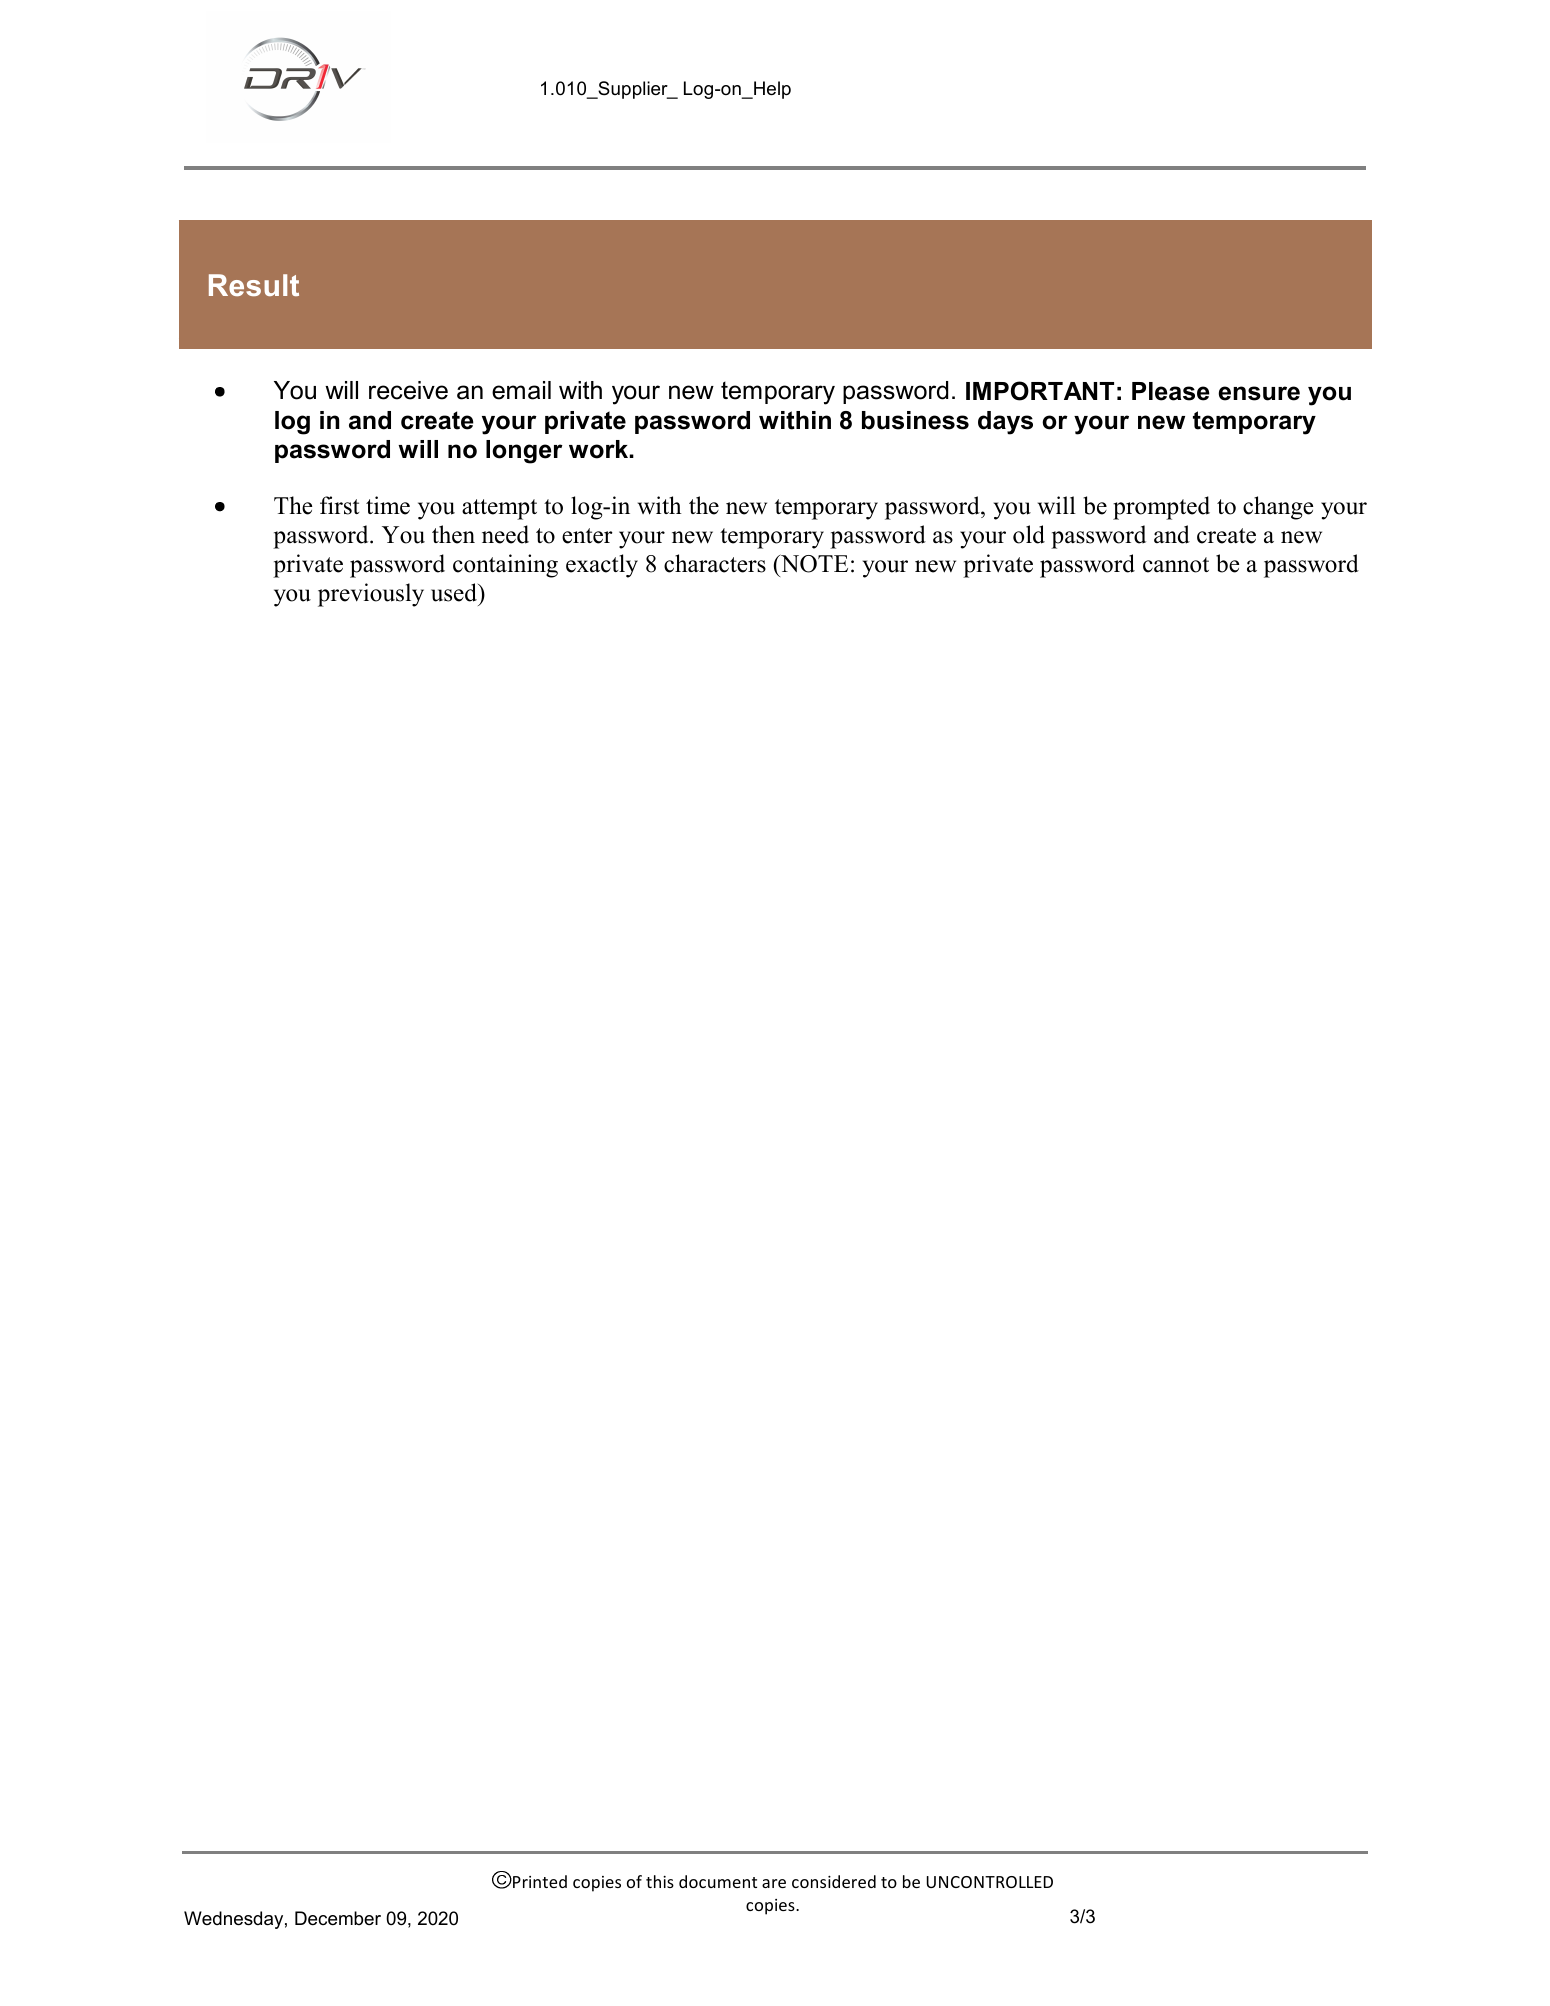  What do you see at coordinates (915, 420) in the document?
I see `business` at bounding box center [915, 420].
